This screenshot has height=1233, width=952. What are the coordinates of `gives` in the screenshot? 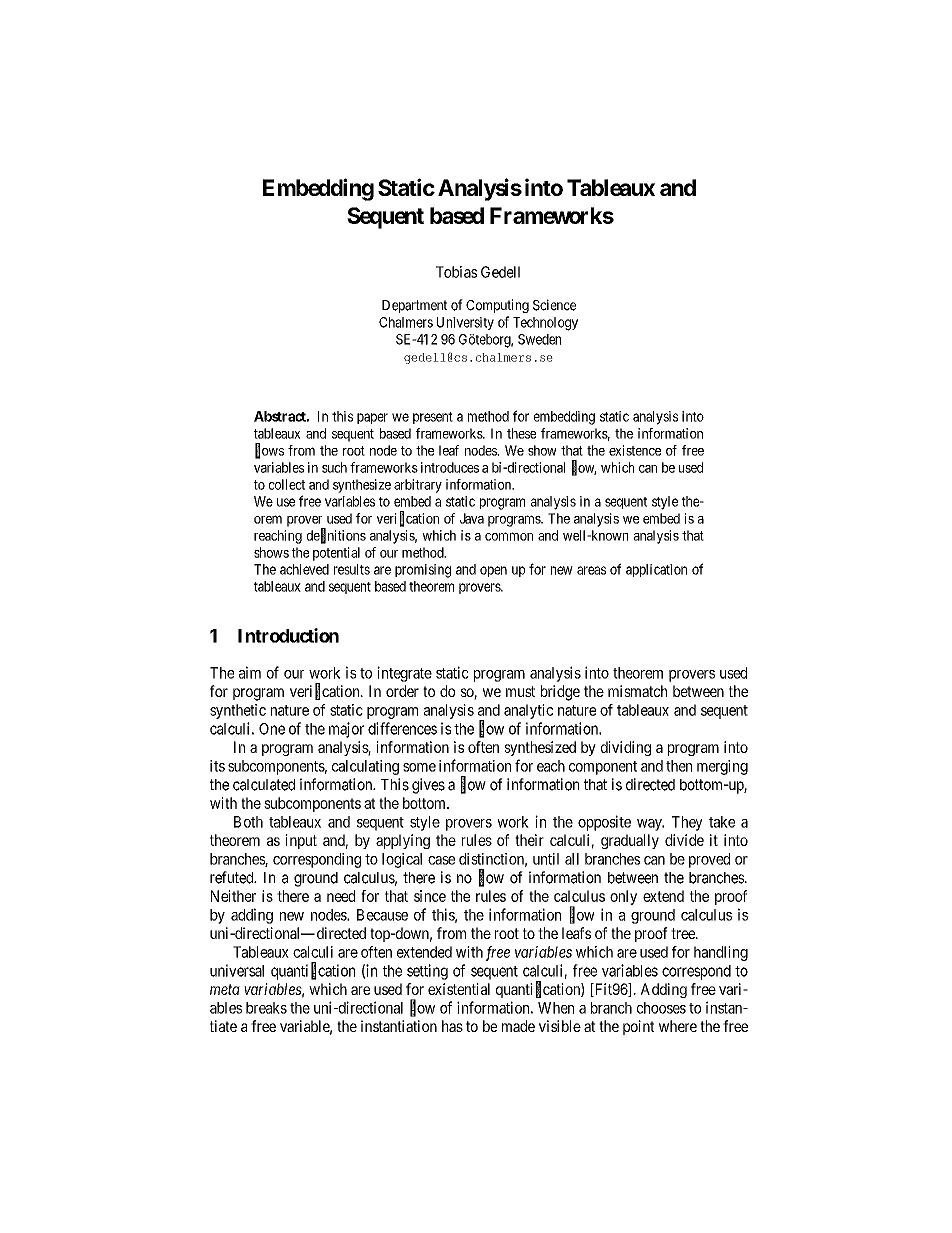 It's located at (428, 786).
